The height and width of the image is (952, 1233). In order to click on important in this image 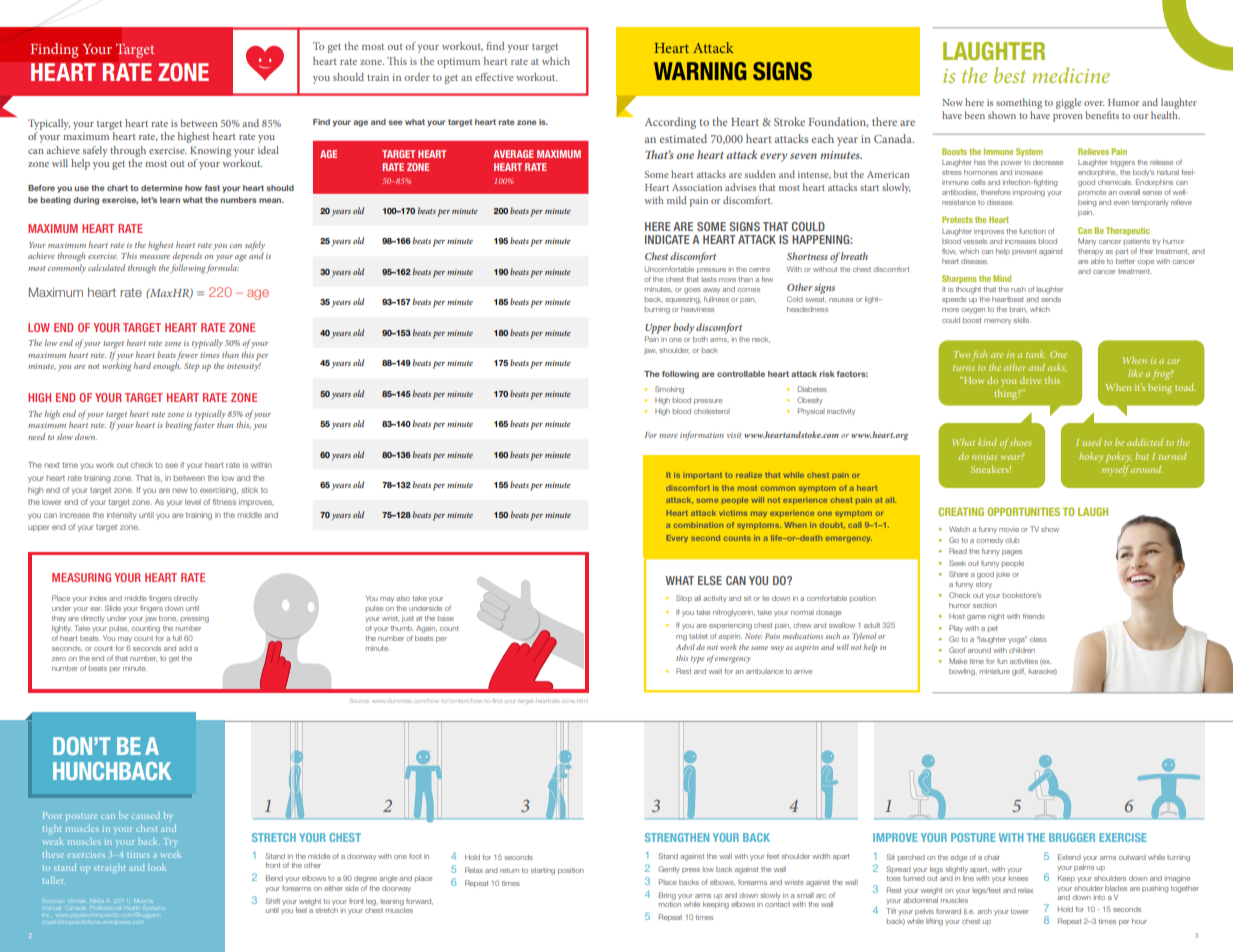, I will do `click(703, 475)`.
